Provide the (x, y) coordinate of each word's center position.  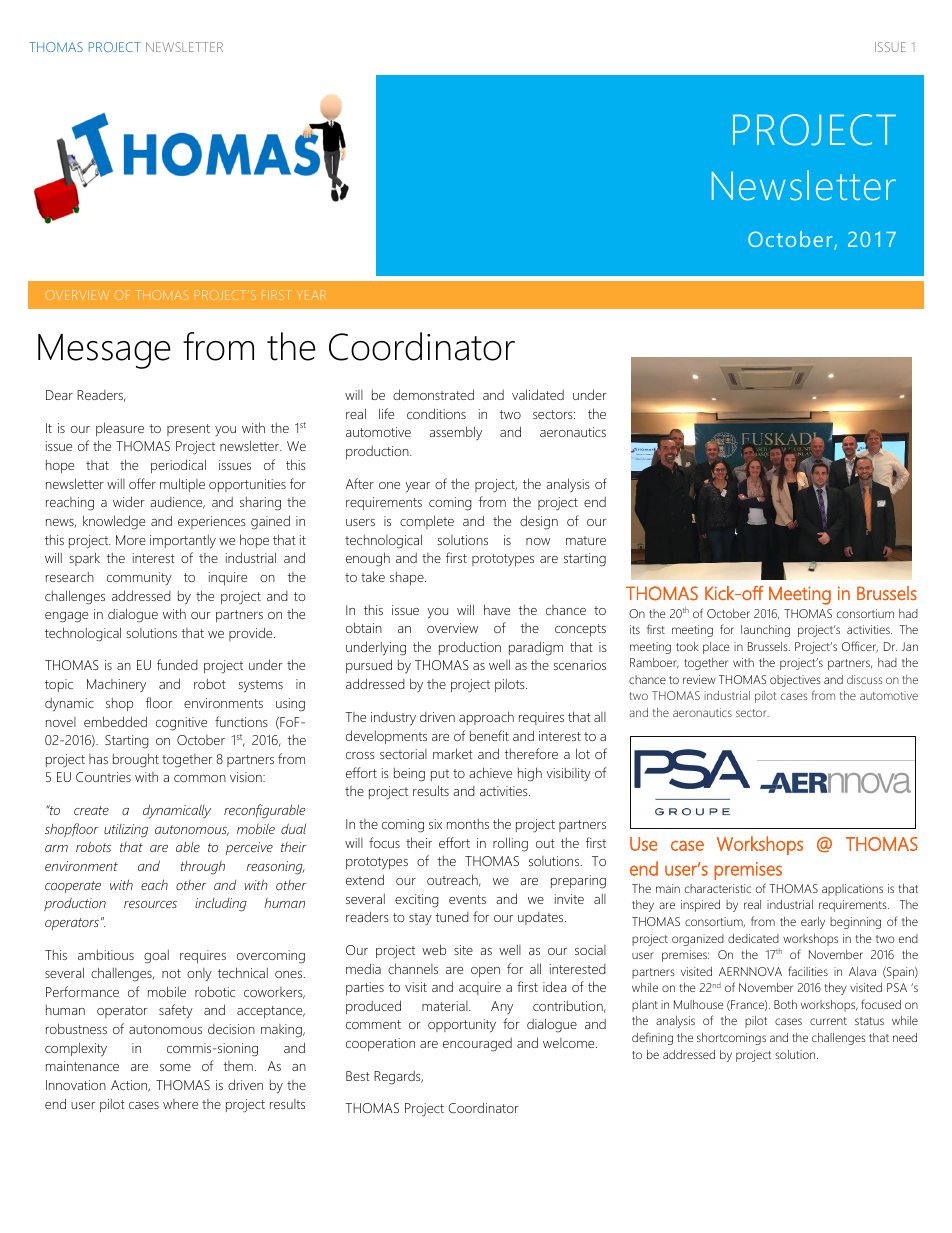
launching (765, 631)
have (497, 609)
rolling (510, 844)
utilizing (126, 831)
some (175, 1067)
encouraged (477, 1045)
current (828, 1021)
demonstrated (433, 394)
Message (104, 351)
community (139, 578)
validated (538, 394)
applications (852, 890)
